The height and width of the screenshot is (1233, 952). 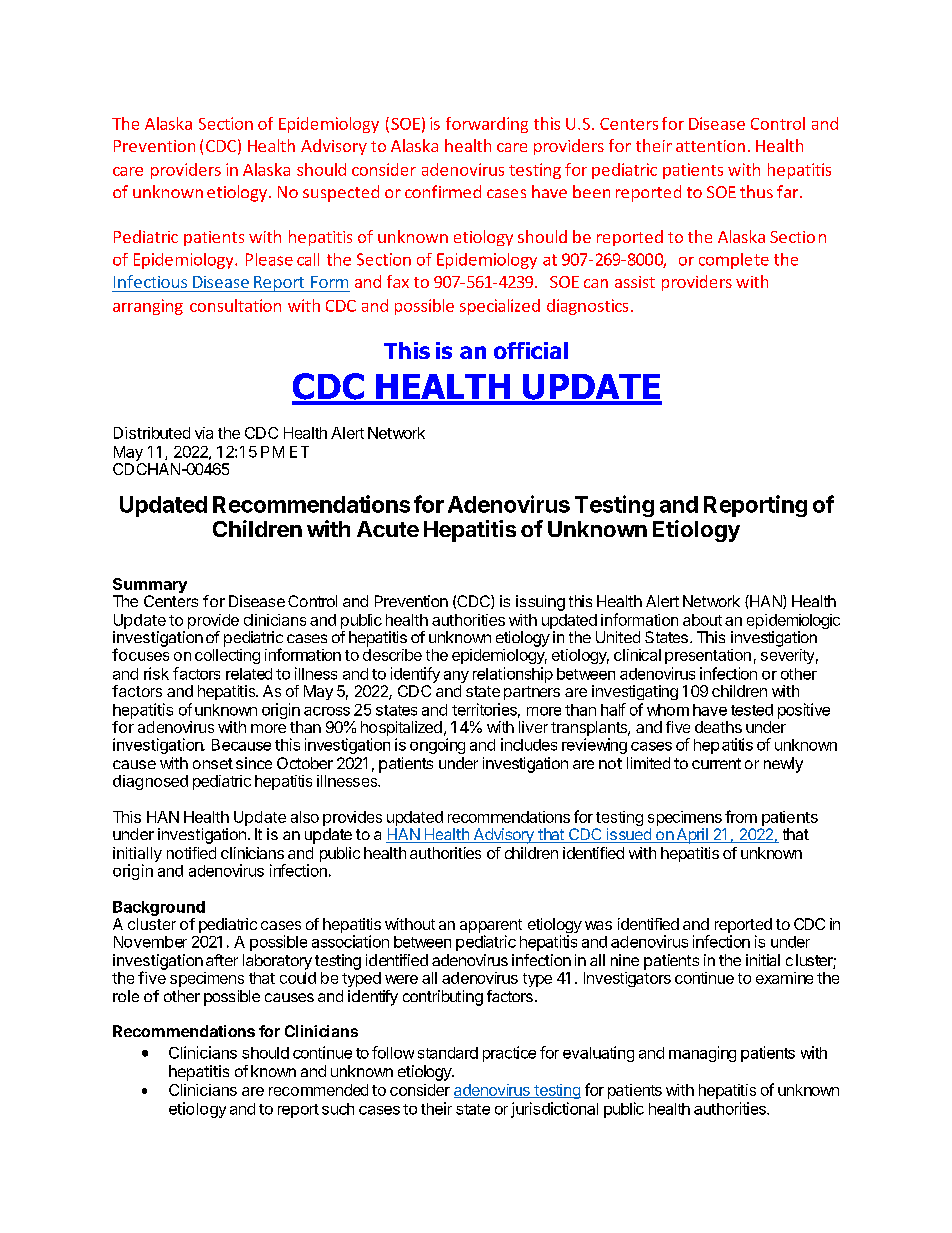 I want to click on apparent, so click(x=491, y=927).
